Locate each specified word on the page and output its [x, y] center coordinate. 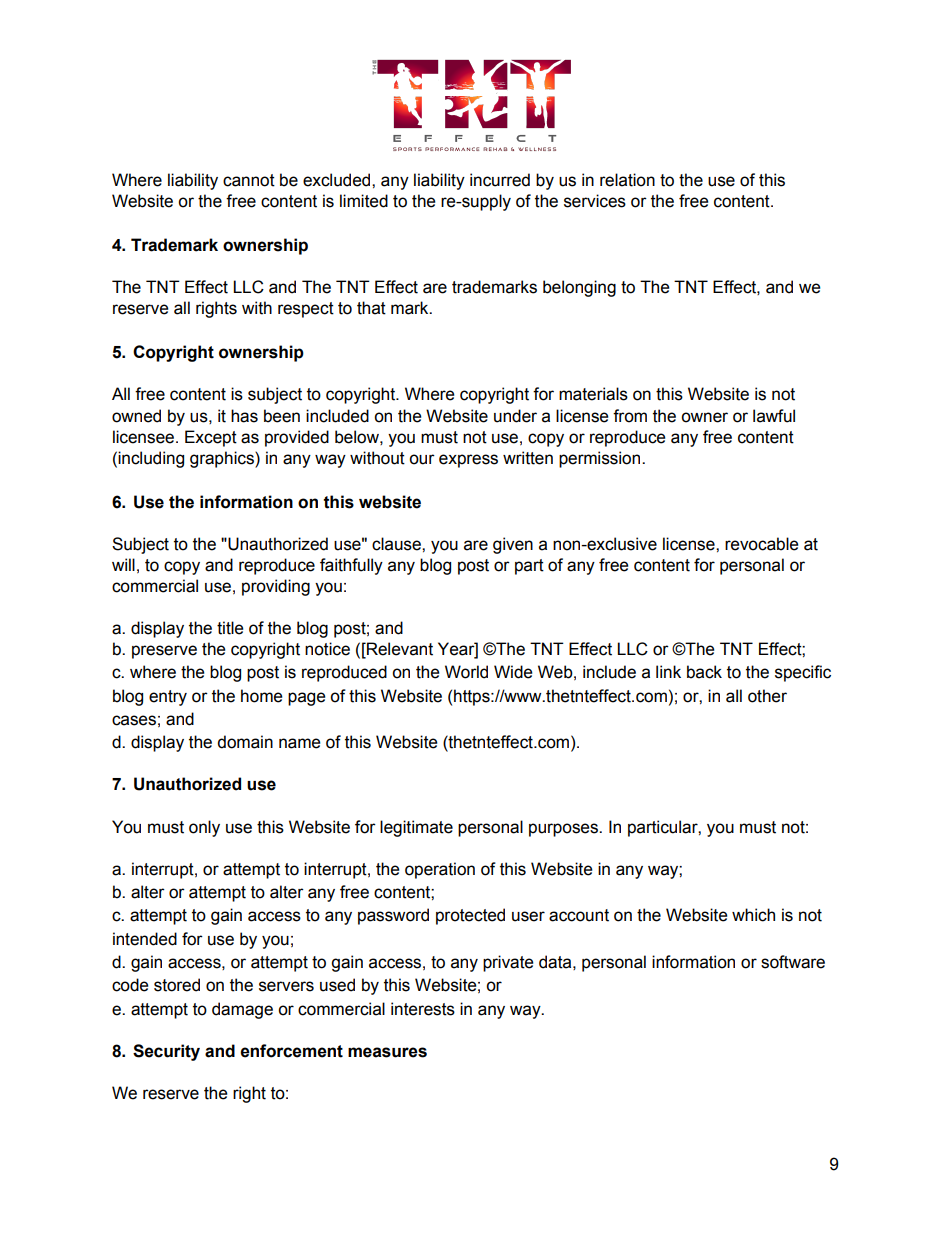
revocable [761, 544]
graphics [223, 459]
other [767, 696]
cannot [249, 180]
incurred [500, 180]
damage [242, 1010]
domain [245, 742]
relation [627, 180]
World [466, 672]
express [468, 461]
